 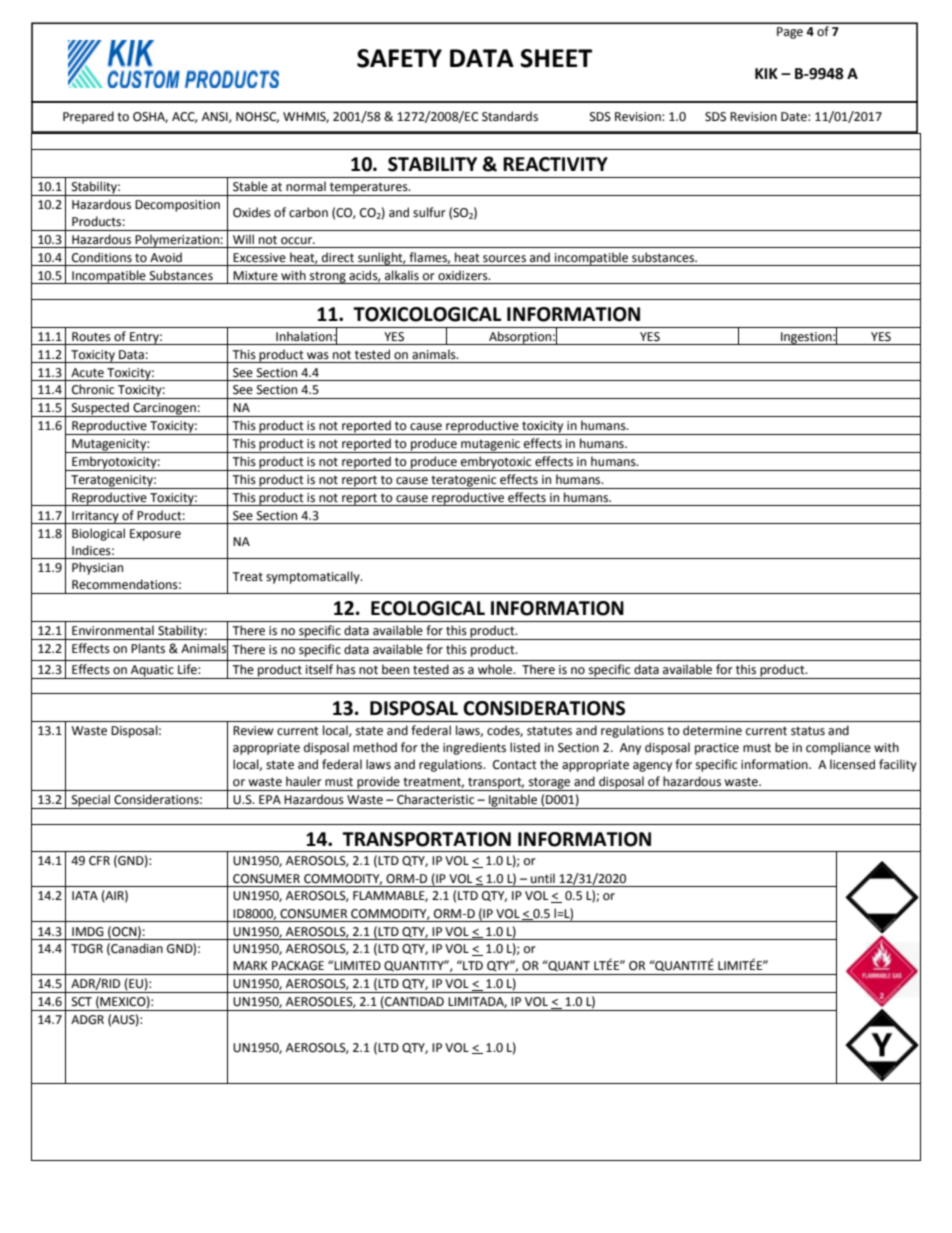 What do you see at coordinates (766, 73) in the screenshot?
I see `KIK` at bounding box center [766, 73].
